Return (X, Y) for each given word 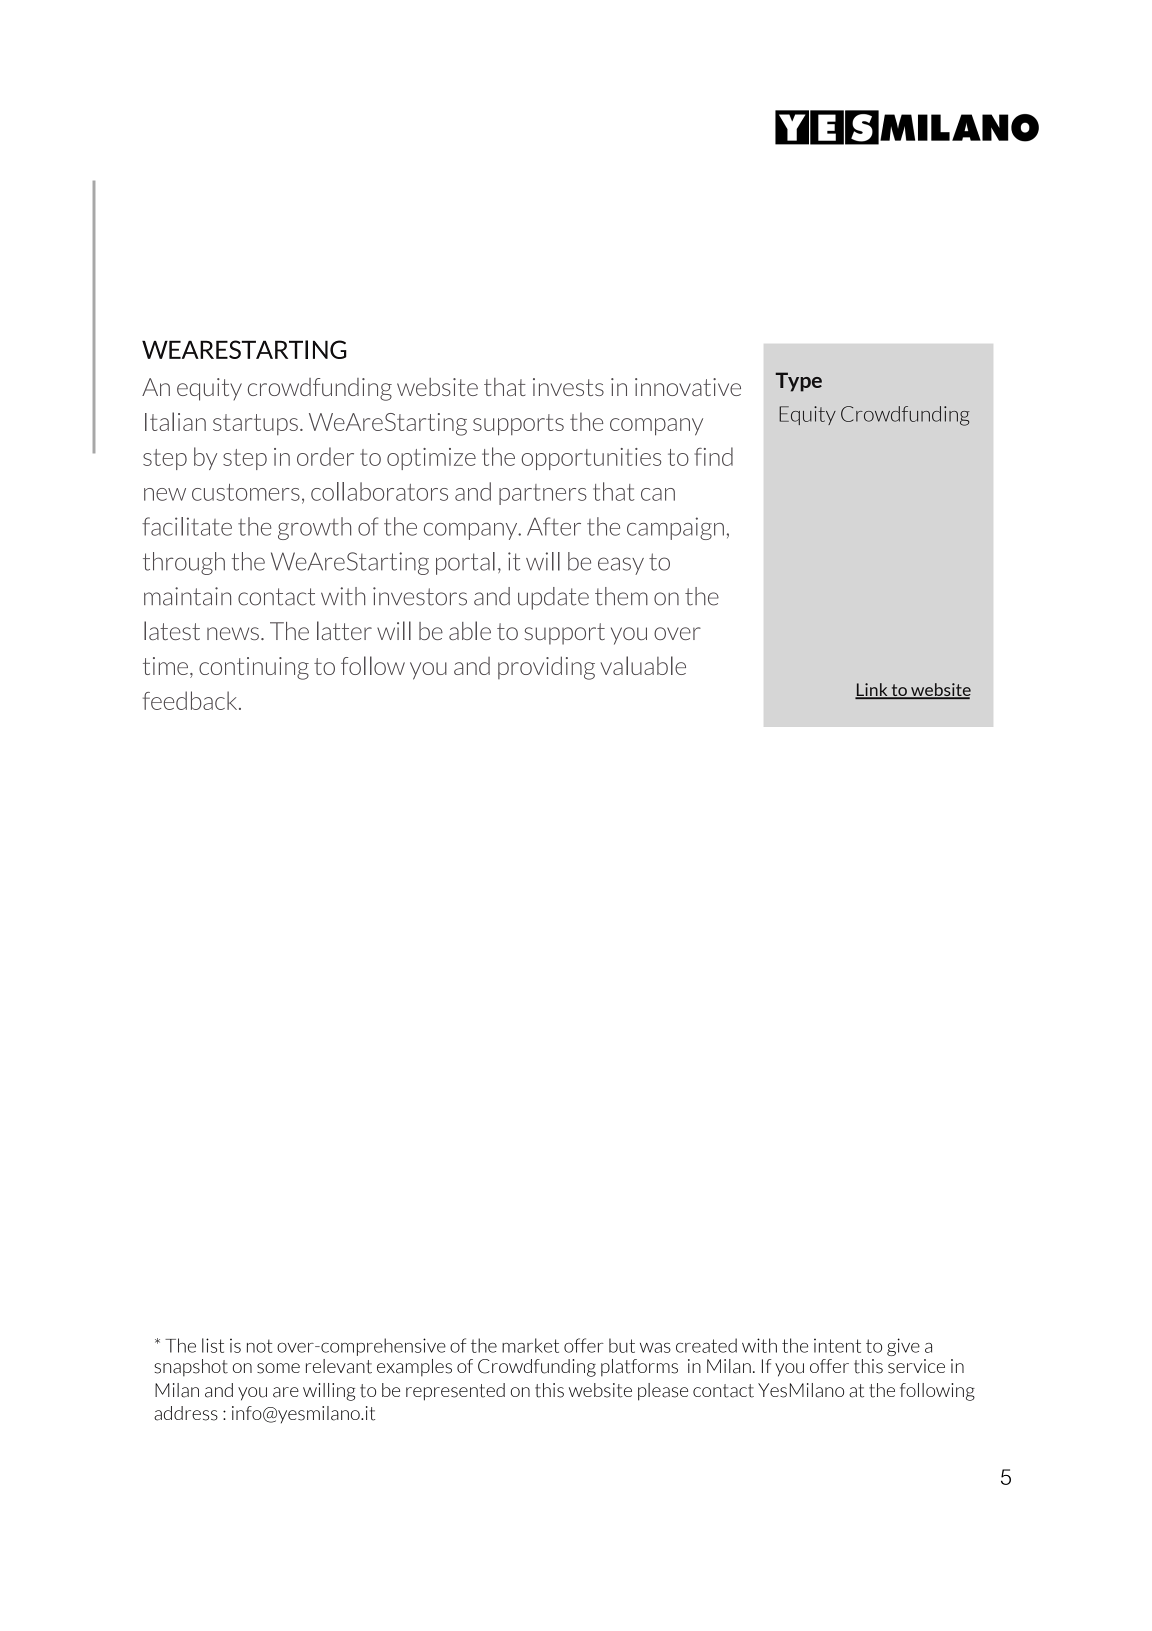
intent (837, 1345)
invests (568, 387)
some (278, 1368)
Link (872, 690)
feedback (191, 700)
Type (798, 382)
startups (255, 424)
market (530, 1345)
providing (546, 668)
